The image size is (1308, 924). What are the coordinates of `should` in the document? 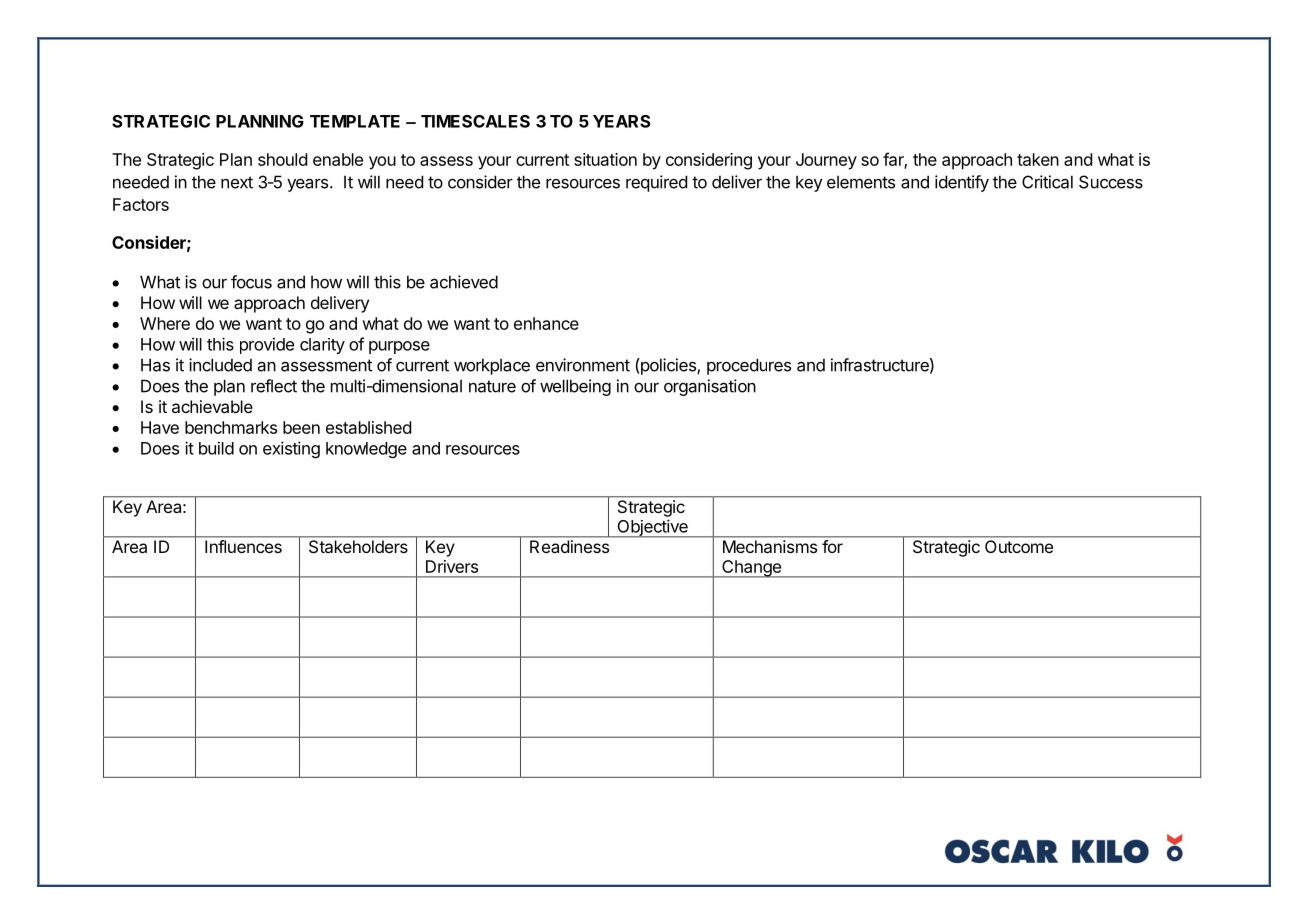 It's located at (282, 159).
